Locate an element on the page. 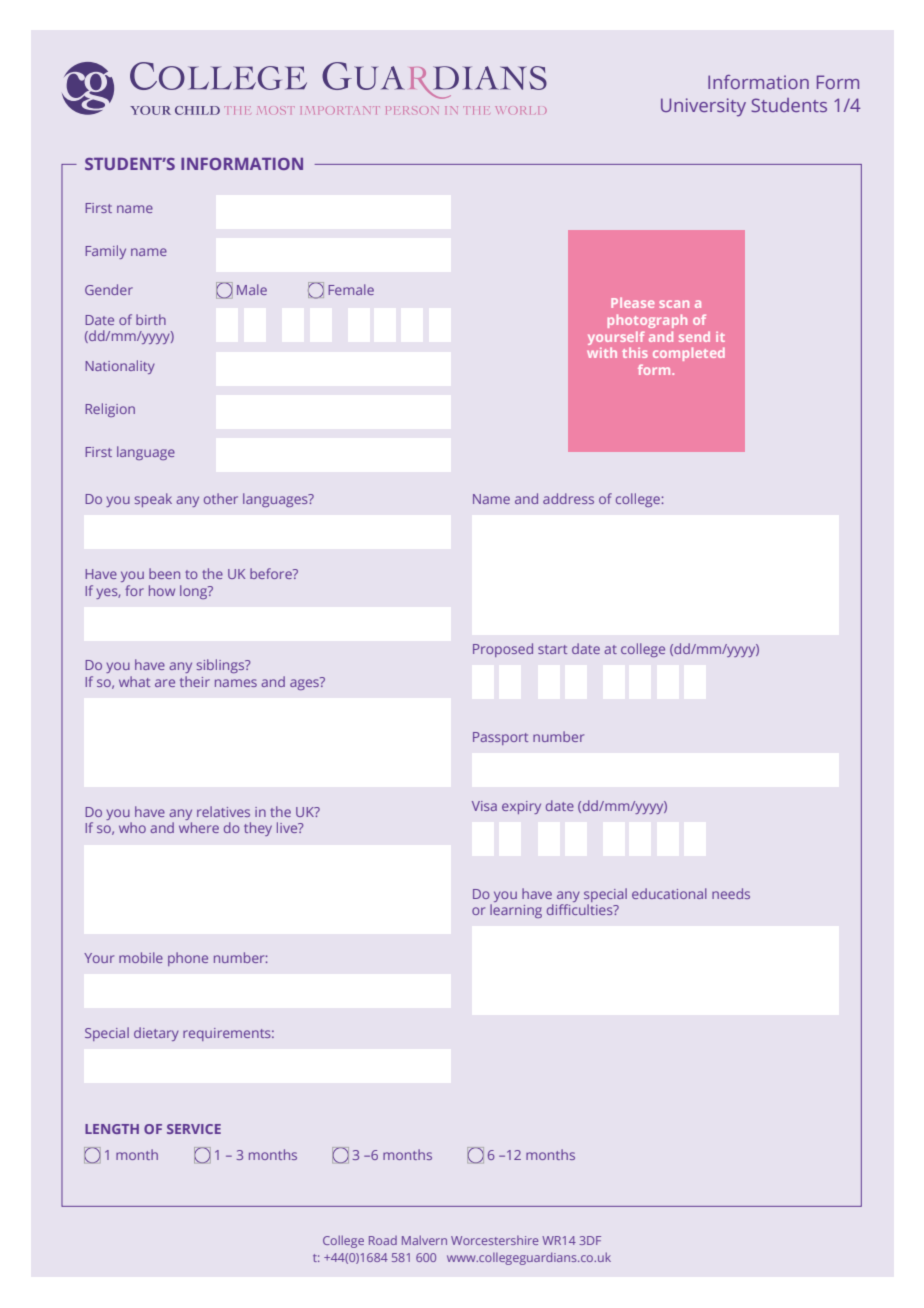 This page has height=1308, width=924. where is located at coordinates (199, 827).
